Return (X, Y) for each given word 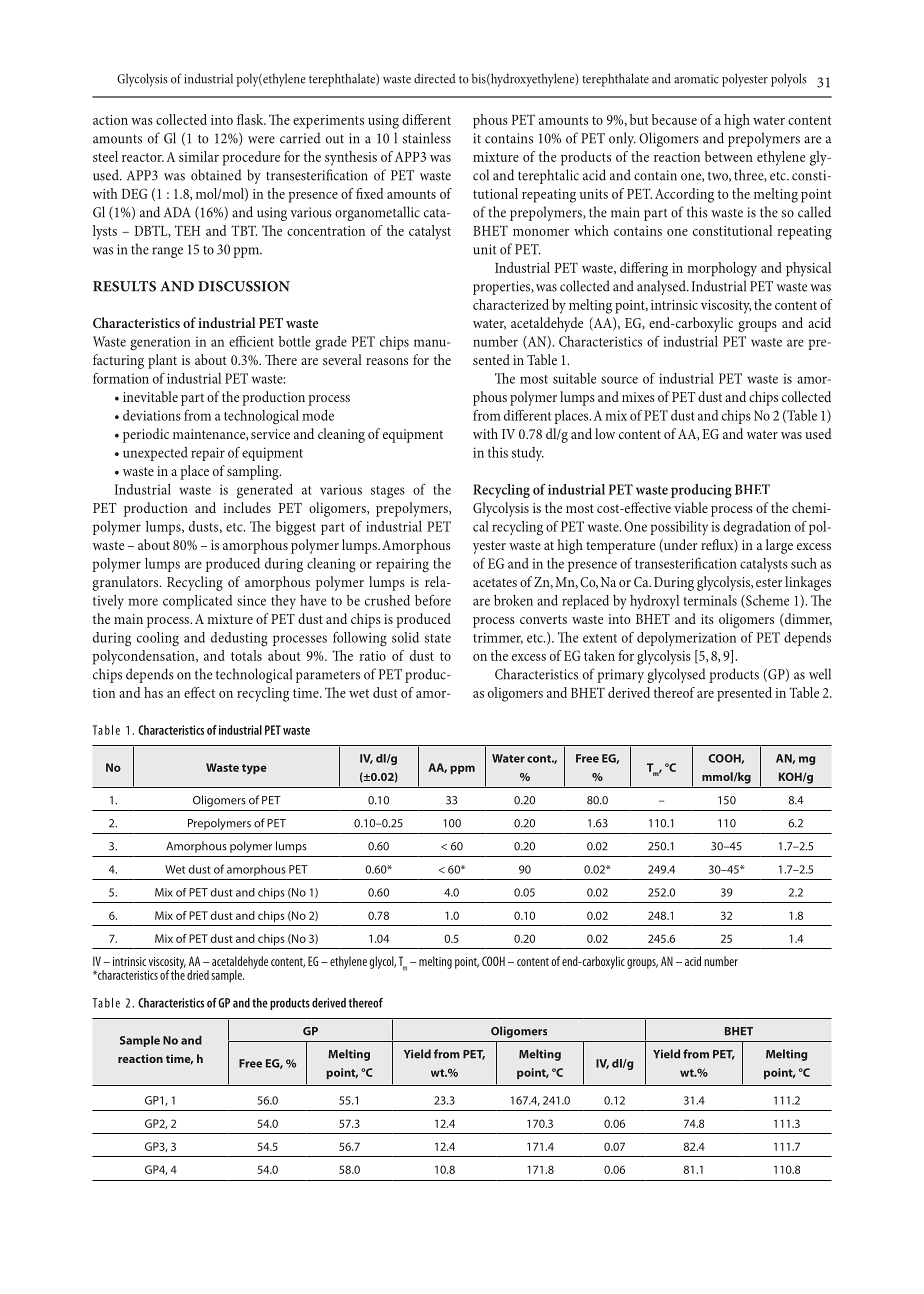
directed (435, 78)
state (438, 638)
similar (199, 156)
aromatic (696, 79)
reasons (387, 361)
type (254, 769)
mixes (638, 397)
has (153, 692)
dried (198, 975)
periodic (146, 435)
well (820, 674)
